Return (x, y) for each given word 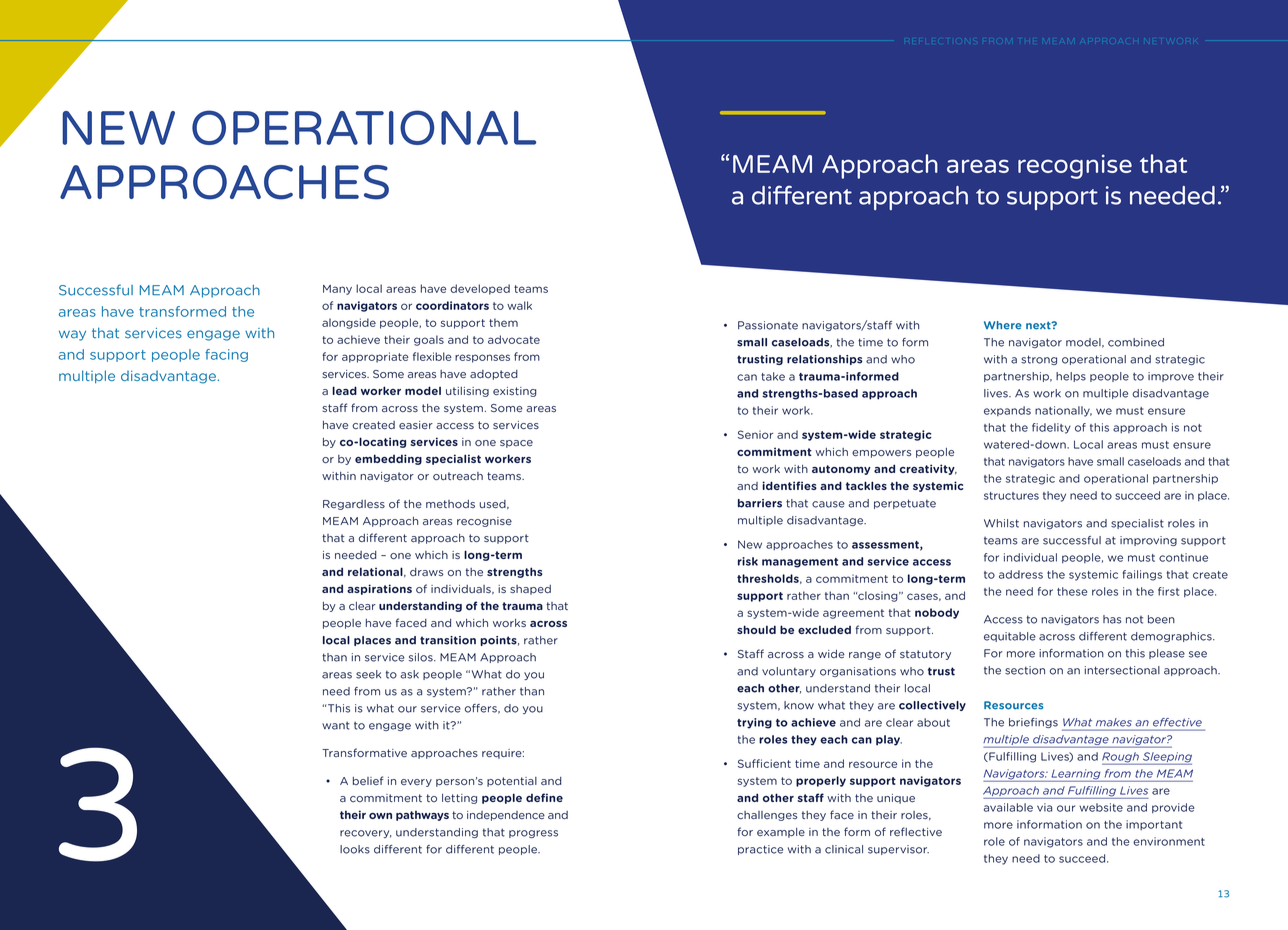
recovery (365, 834)
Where (1003, 325)
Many (337, 290)
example (781, 833)
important (1154, 825)
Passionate (768, 325)
